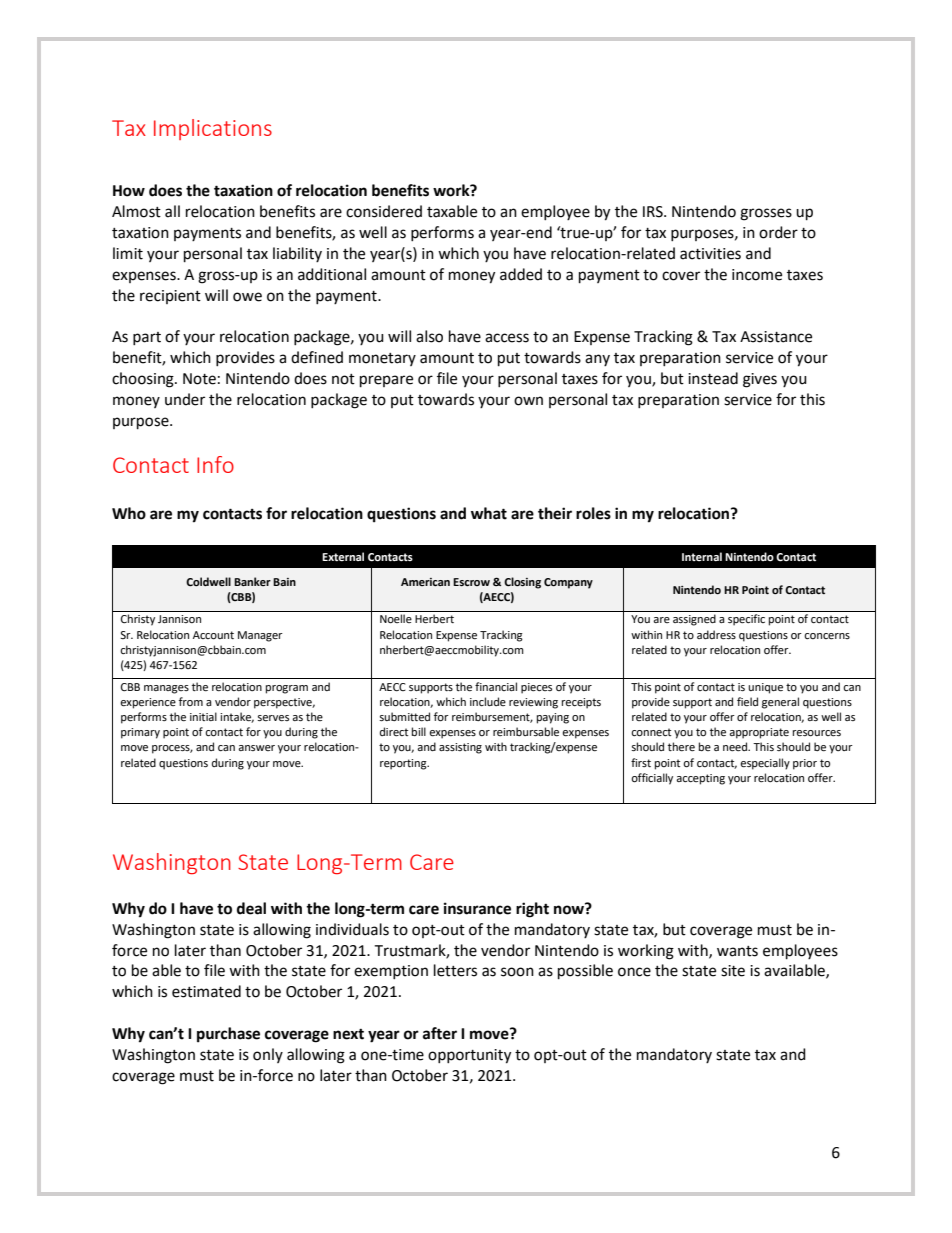  What do you see at coordinates (471, 582) in the page?
I see `Escrow` at bounding box center [471, 582].
